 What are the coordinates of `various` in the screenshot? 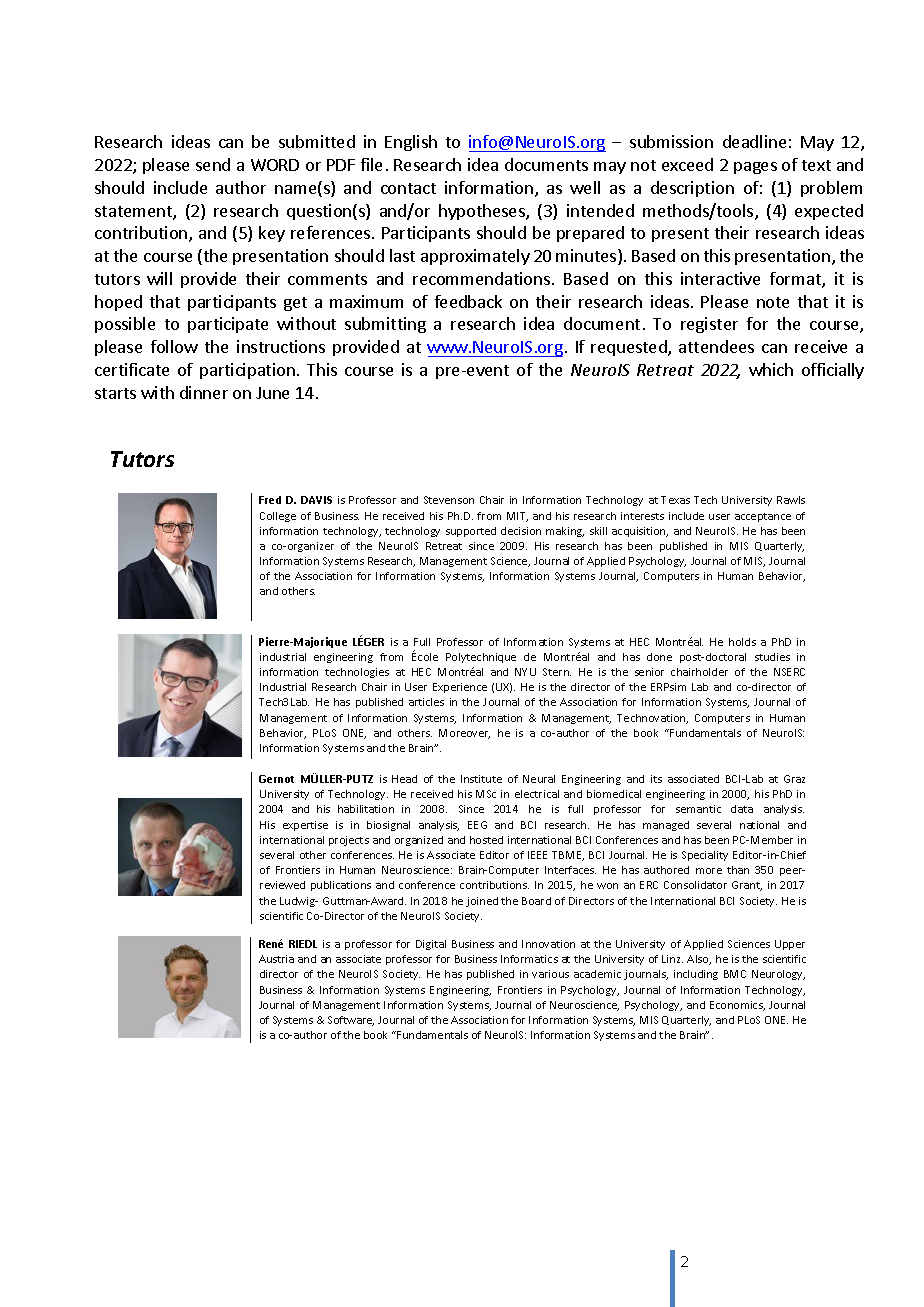 It's located at (550, 974).
